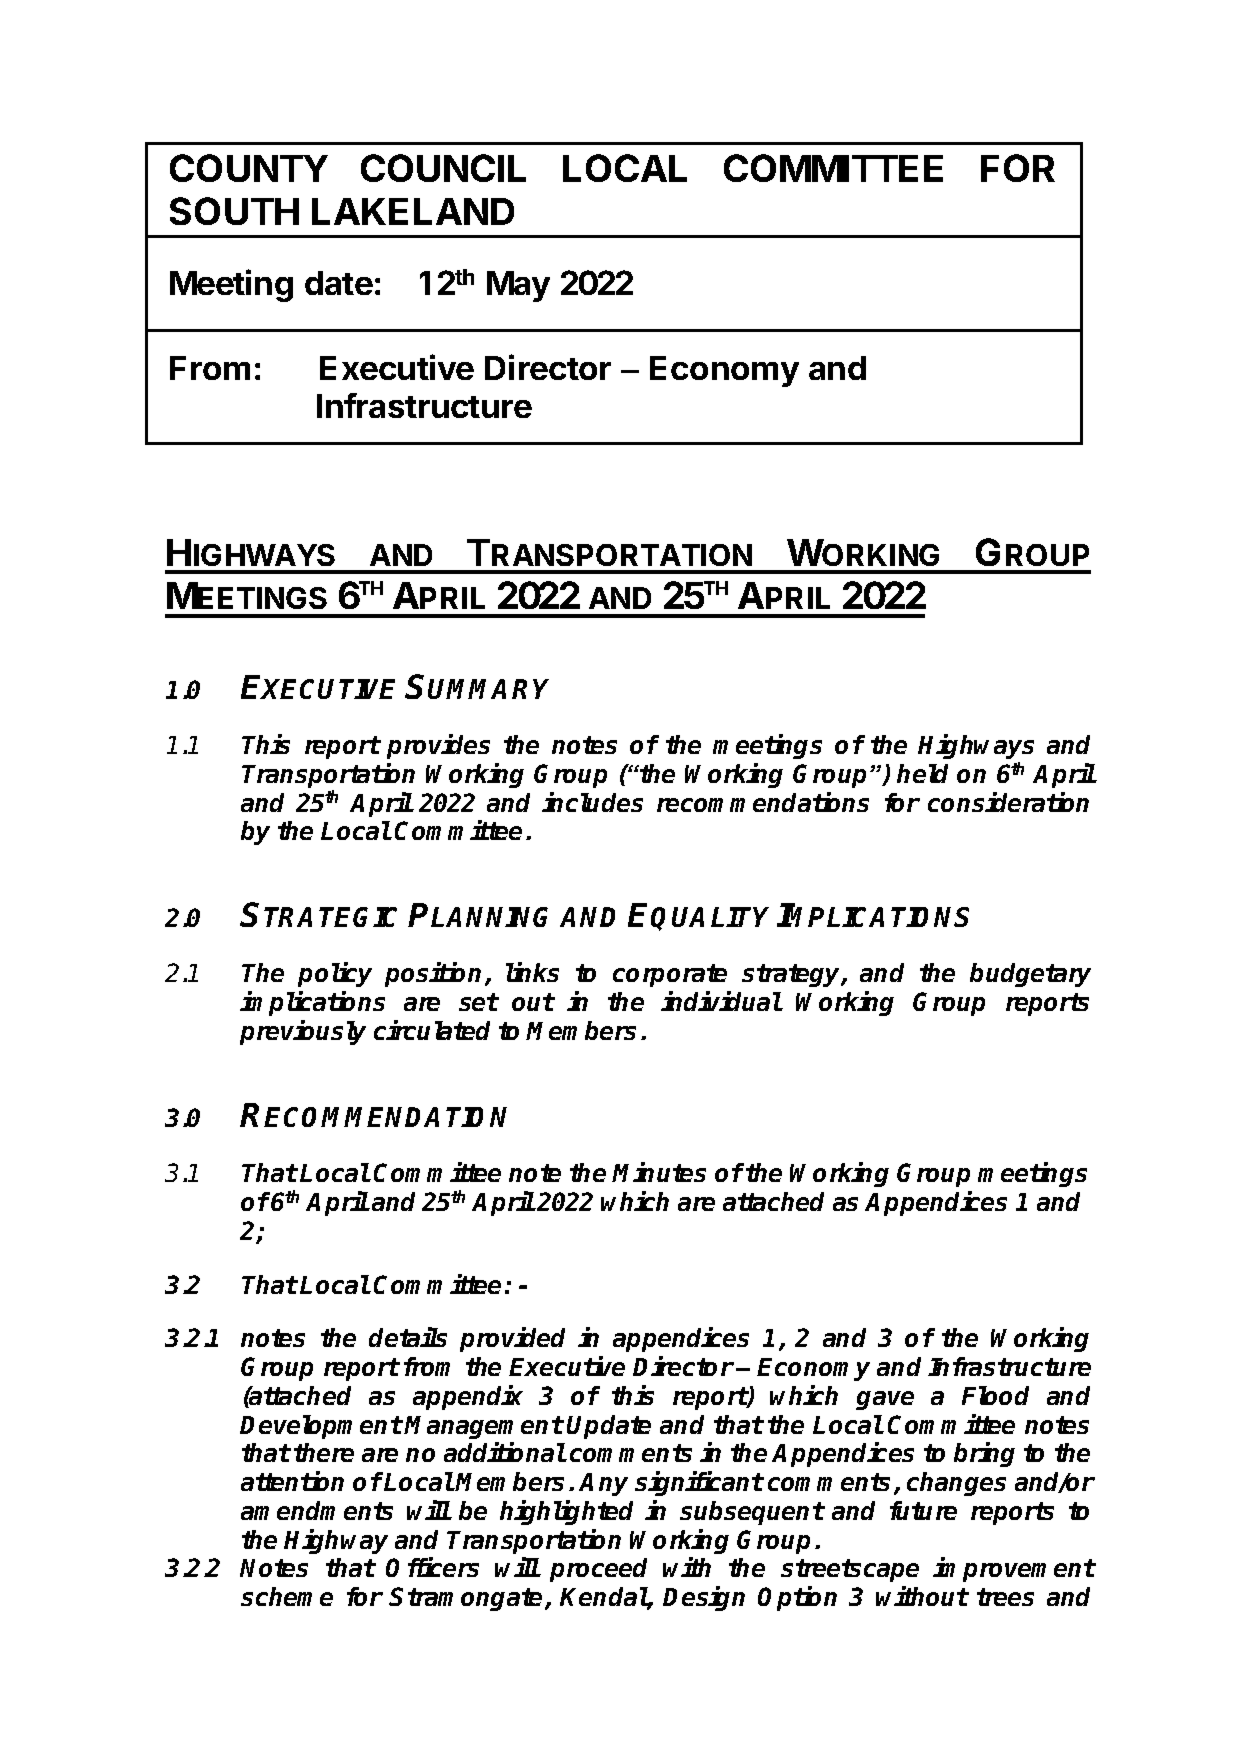  I want to click on proceed, so click(598, 1570).
